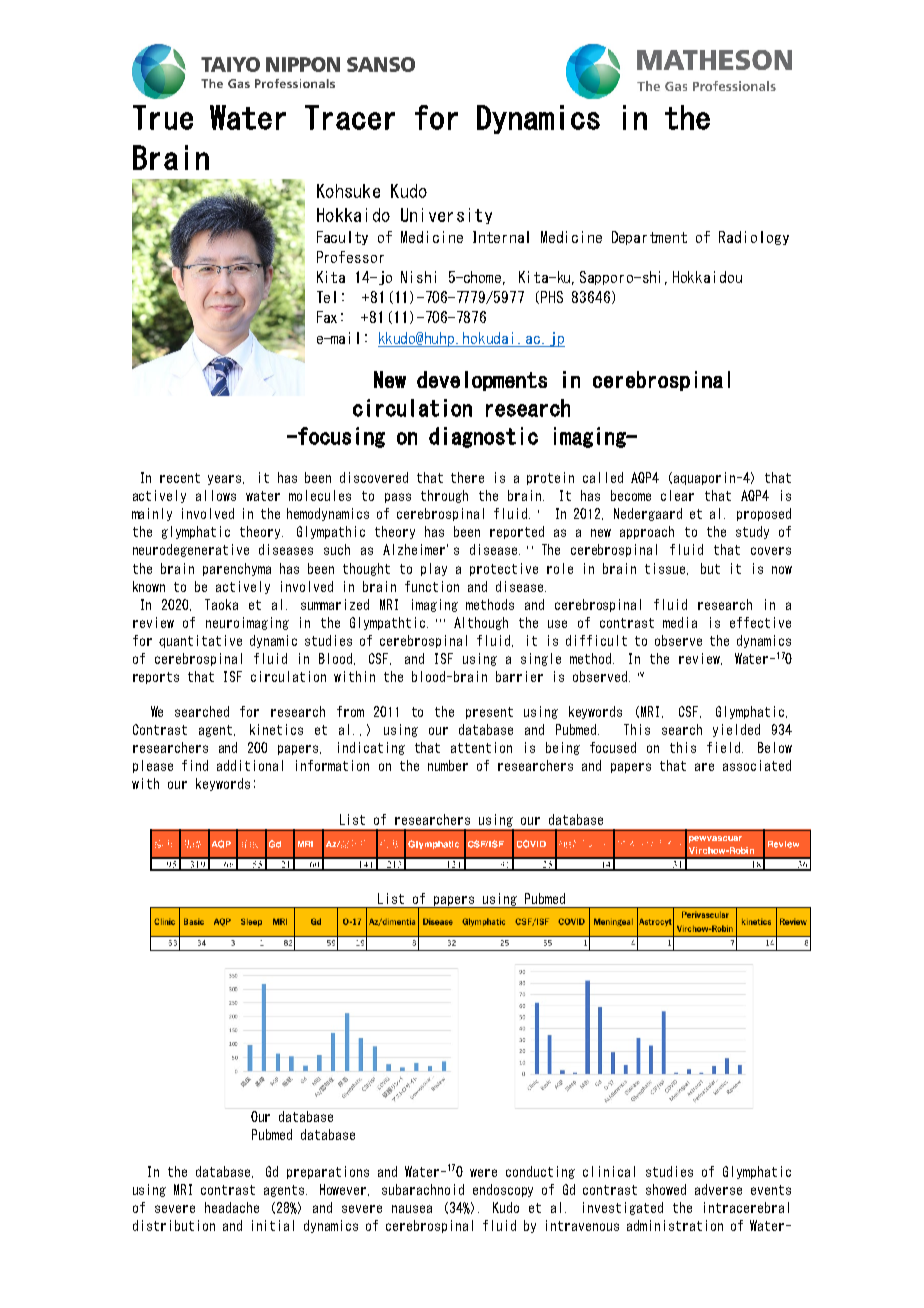 The image size is (924, 1308). I want to click on Department, so click(649, 238).
